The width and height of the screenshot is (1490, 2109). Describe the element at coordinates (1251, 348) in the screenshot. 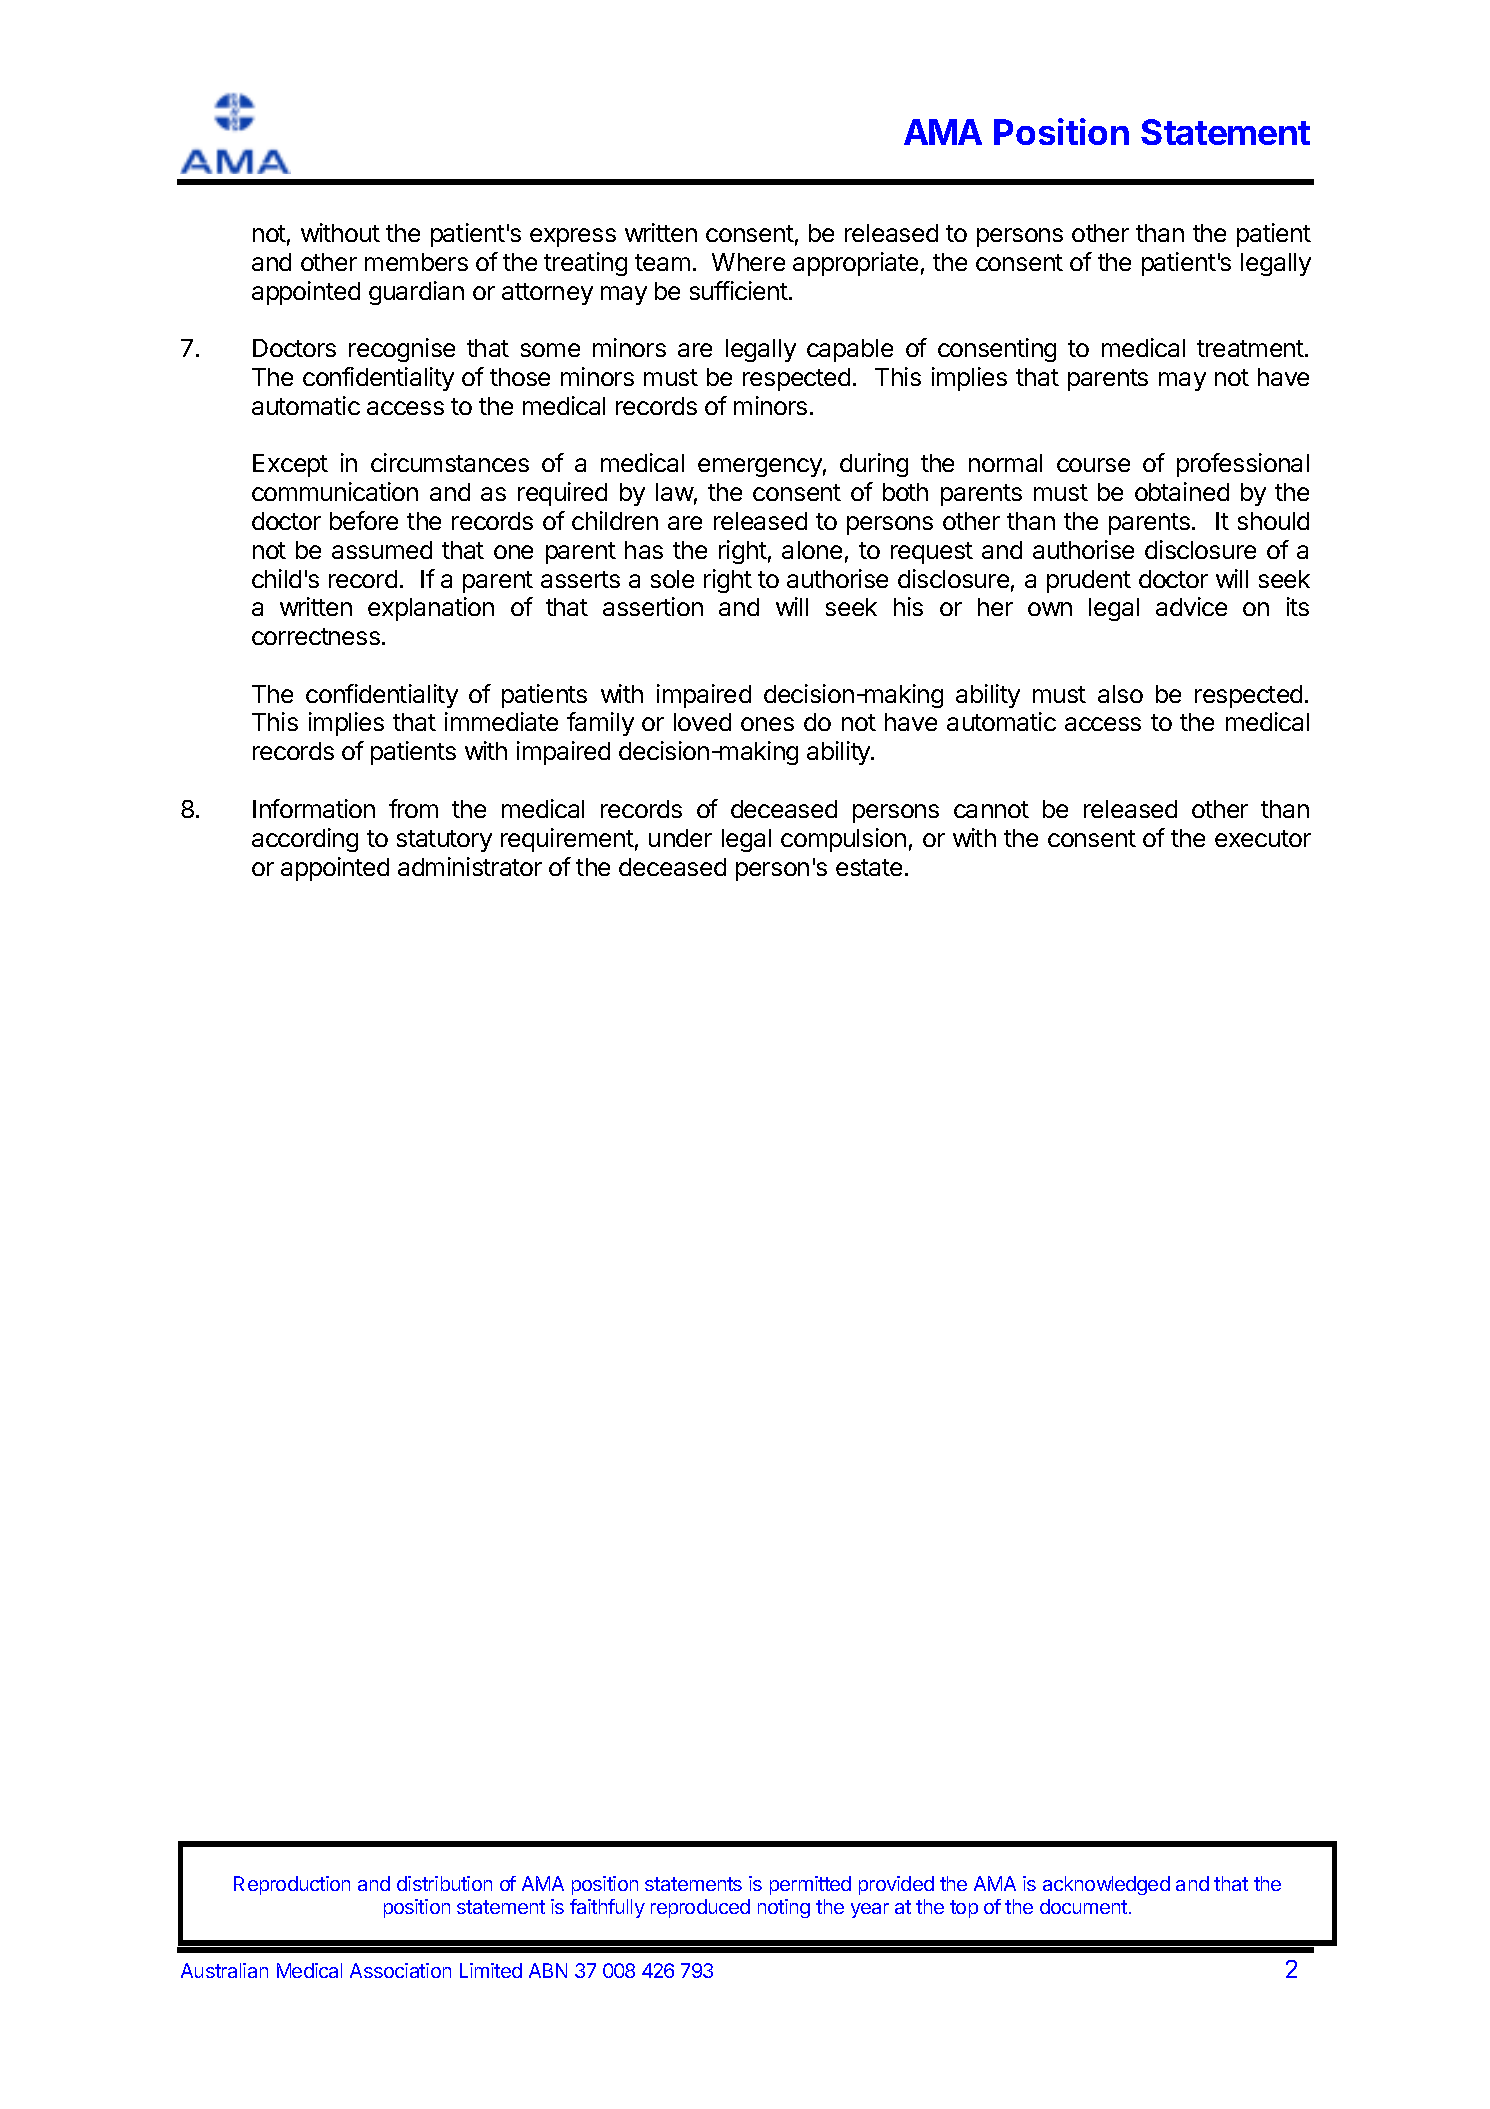

I see `treatment` at that location.
